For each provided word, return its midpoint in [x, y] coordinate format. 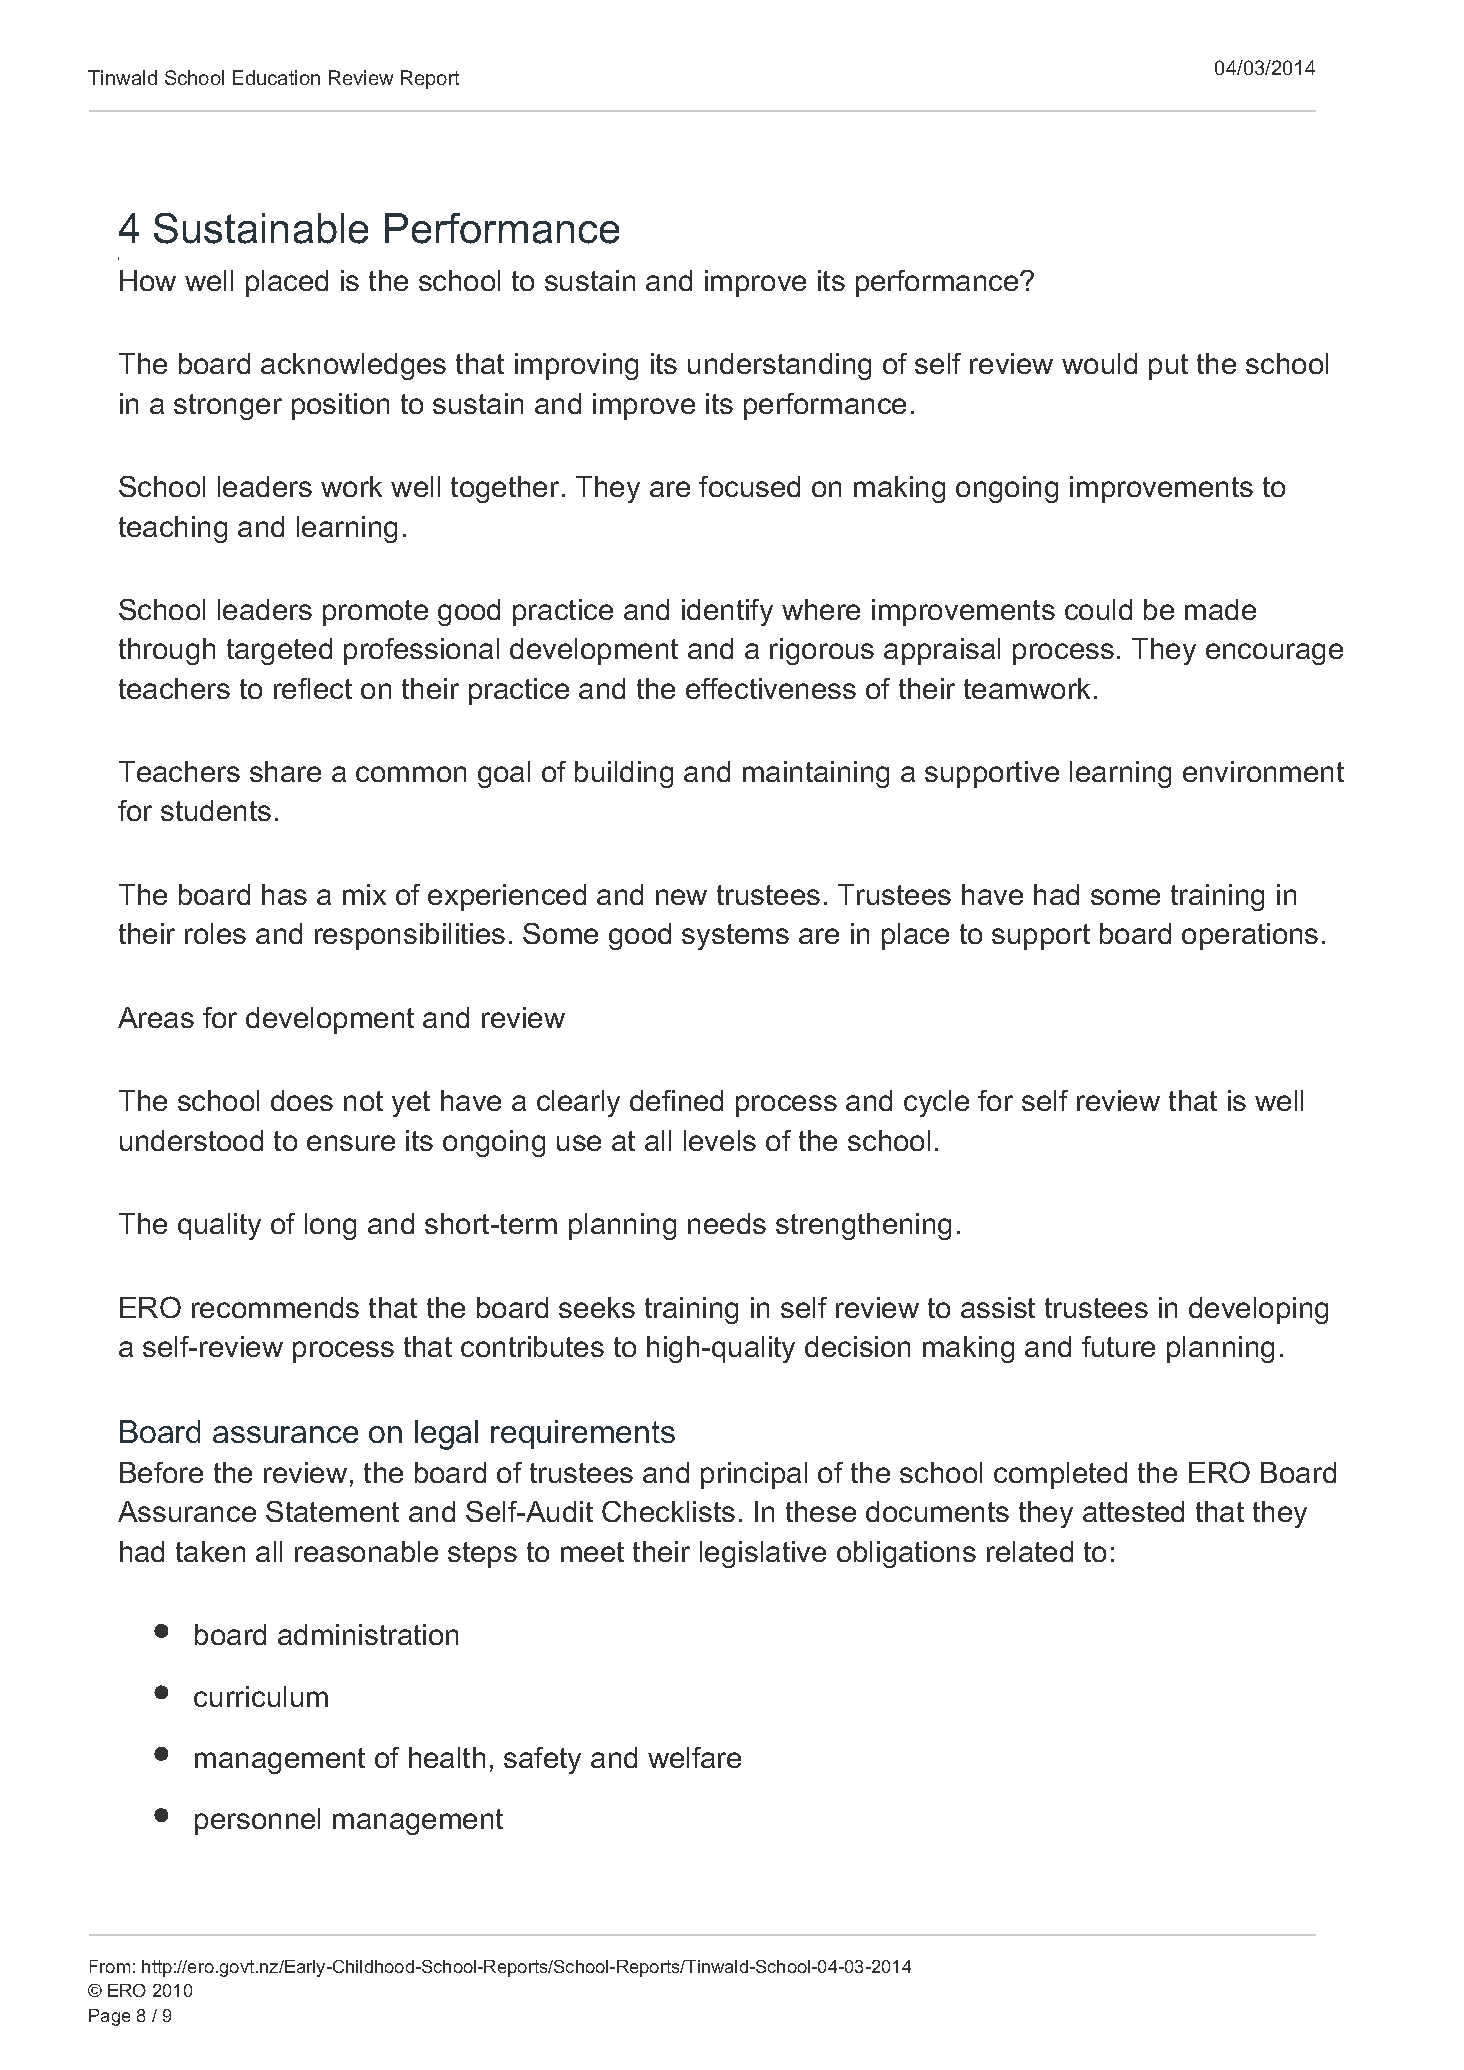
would [1099, 363]
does [302, 1100]
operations [1250, 936]
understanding [779, 366]
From [110, 1966]
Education [276, 77]
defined [676, 1100]
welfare [694, 1757]
